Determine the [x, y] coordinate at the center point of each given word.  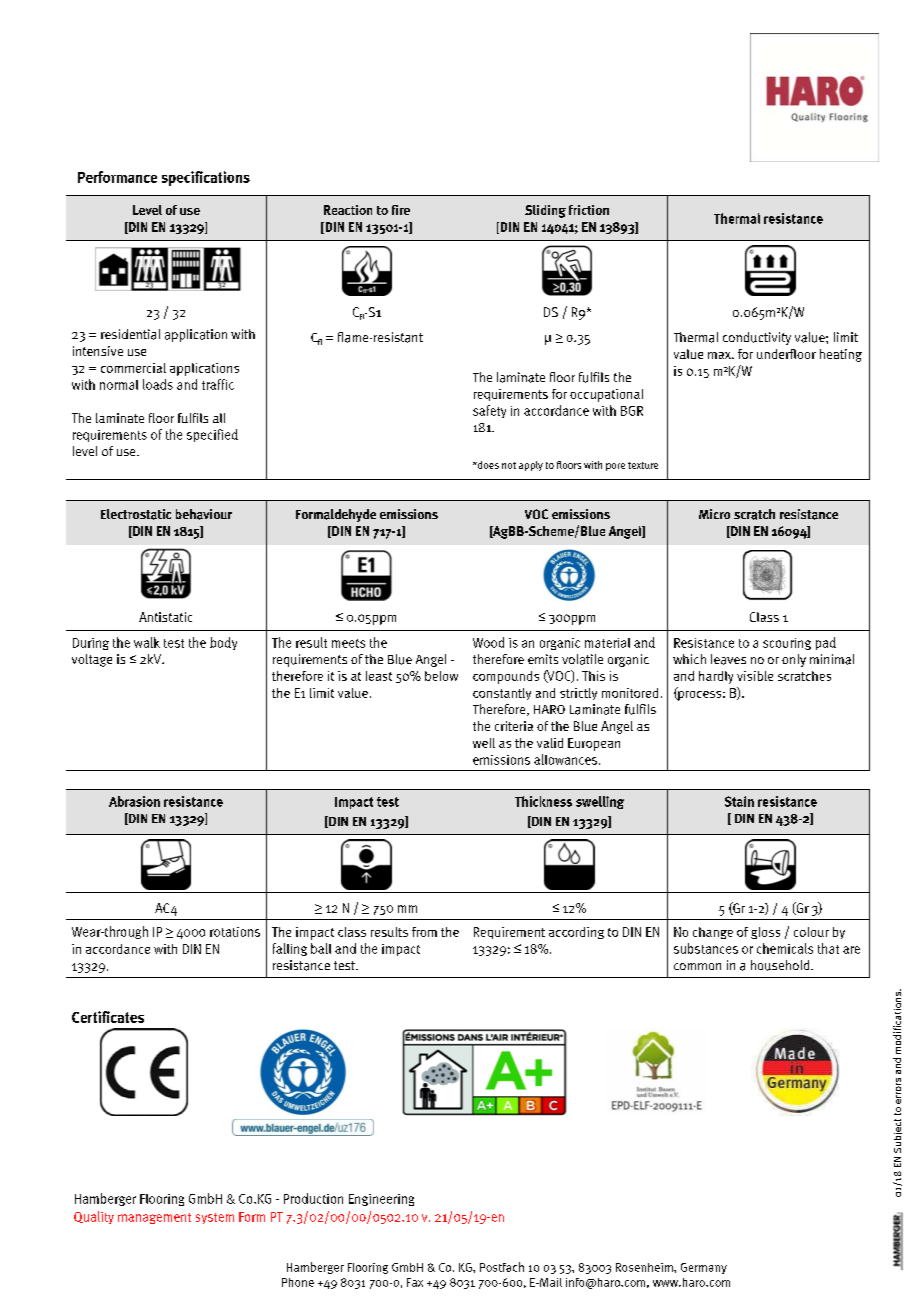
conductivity [757, 338]
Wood [488, 642]
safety [489, 411]
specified [212, 435]
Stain [739, 801]
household [781, 965]
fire [401, 210]
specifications [206, 178]
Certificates [108, 1017]
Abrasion [134, 801]
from [424, 932]
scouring [787, 644]
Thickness [543, 801]
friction [589, 210]
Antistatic [165, 617]
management [154, 1218]
